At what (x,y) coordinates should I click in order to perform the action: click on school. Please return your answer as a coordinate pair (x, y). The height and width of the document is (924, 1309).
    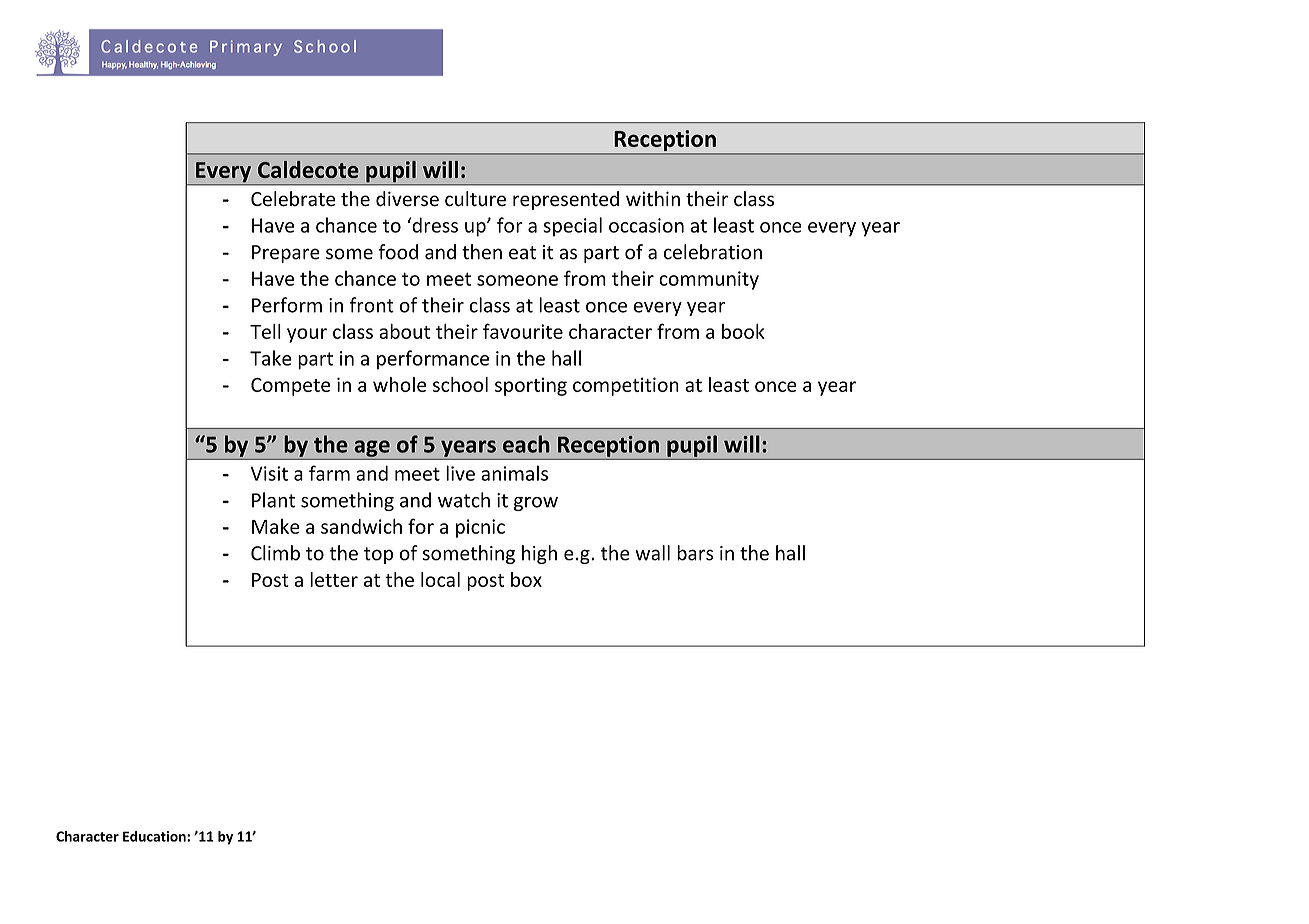
    Looking at the image, I should click on (460, 384).
